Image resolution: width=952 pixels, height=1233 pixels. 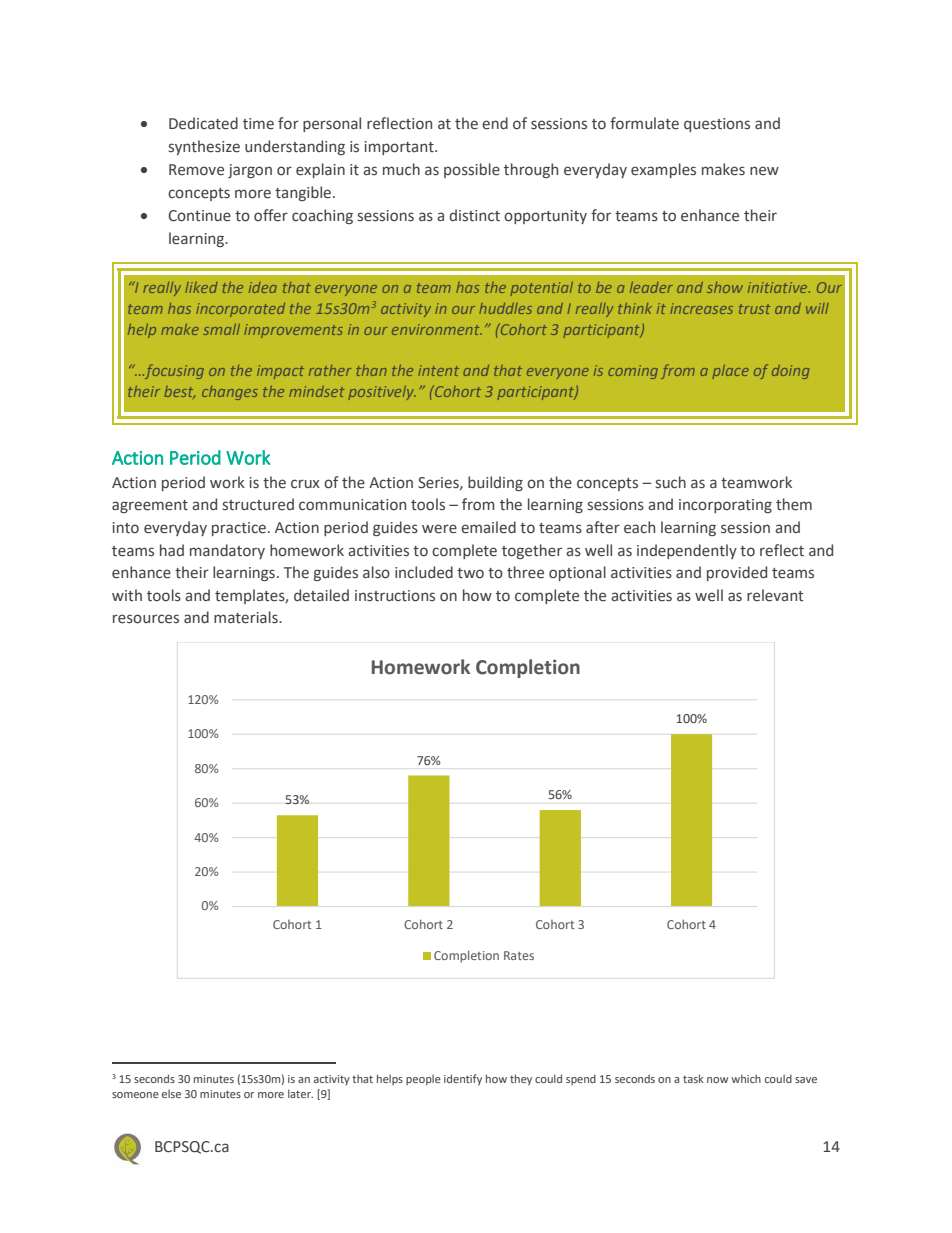 I want to click on possible, so click(x=472, y=170).
